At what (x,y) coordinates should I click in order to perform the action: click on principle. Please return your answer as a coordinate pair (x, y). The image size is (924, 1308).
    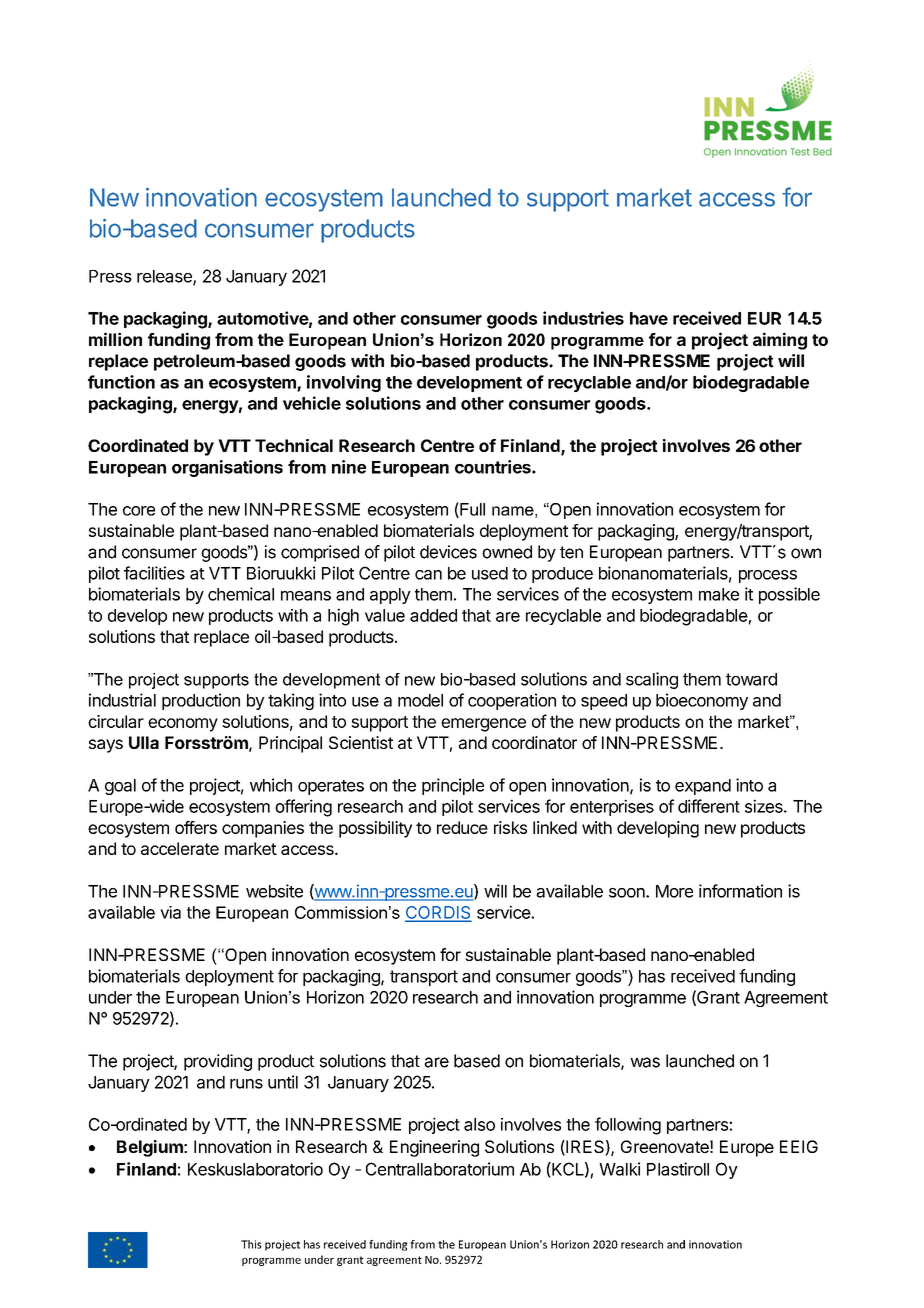
    Looking at the image, I should click on (453, 786).
